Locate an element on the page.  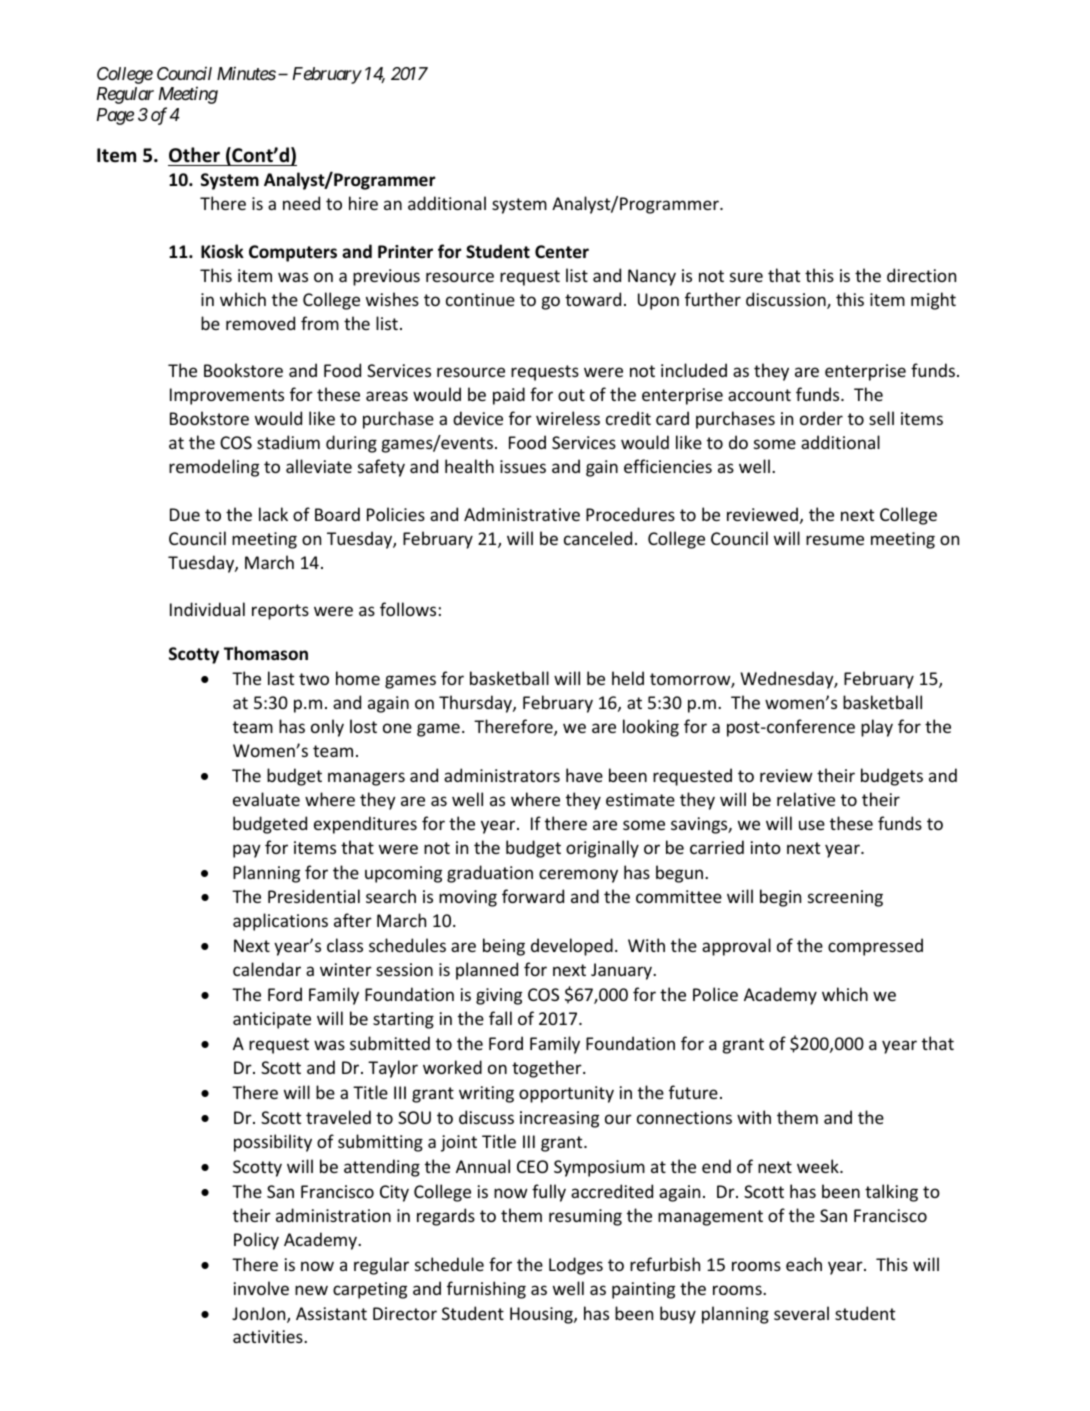
involve is located at coordinates (261, 1288).
